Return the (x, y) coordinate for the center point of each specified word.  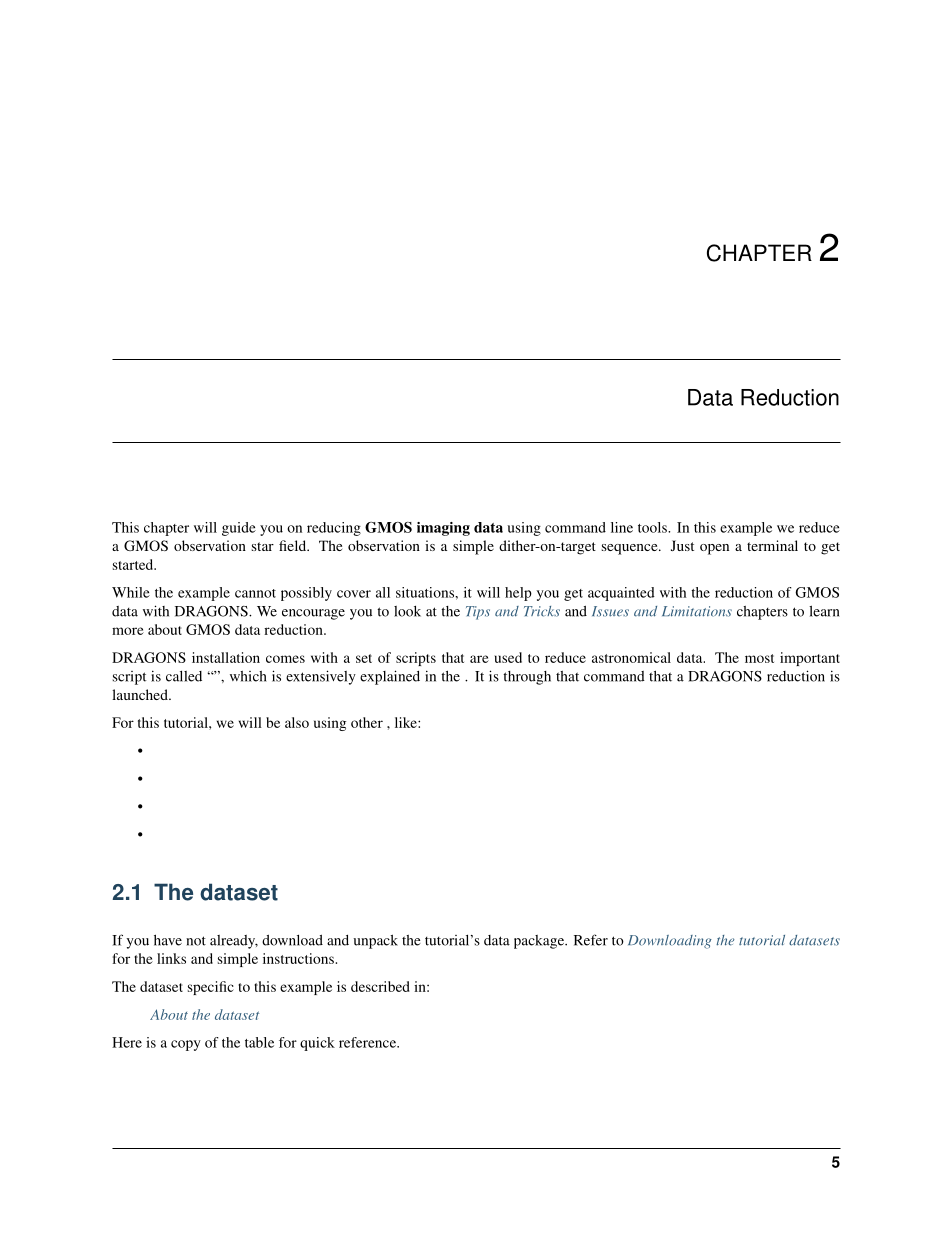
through (527, 678)
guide (239, 529)
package (540, 942)
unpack (375, 941)
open (714, 549)
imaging (443, 529)
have (168, 940)
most (759, 658)
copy (186, 1045)
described (380, 986)
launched (141, 694)
